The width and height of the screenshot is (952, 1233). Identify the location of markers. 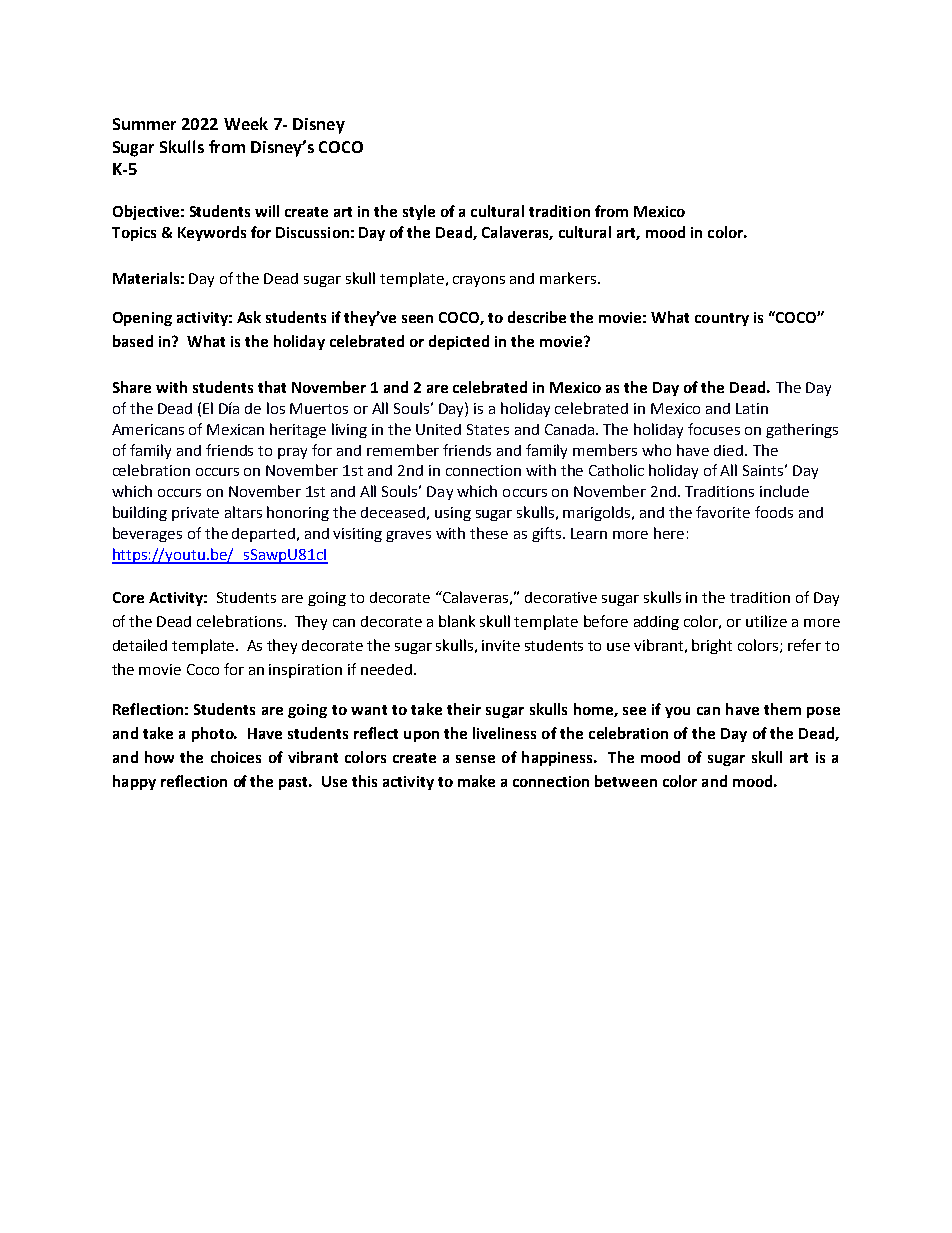
(569, 278).
